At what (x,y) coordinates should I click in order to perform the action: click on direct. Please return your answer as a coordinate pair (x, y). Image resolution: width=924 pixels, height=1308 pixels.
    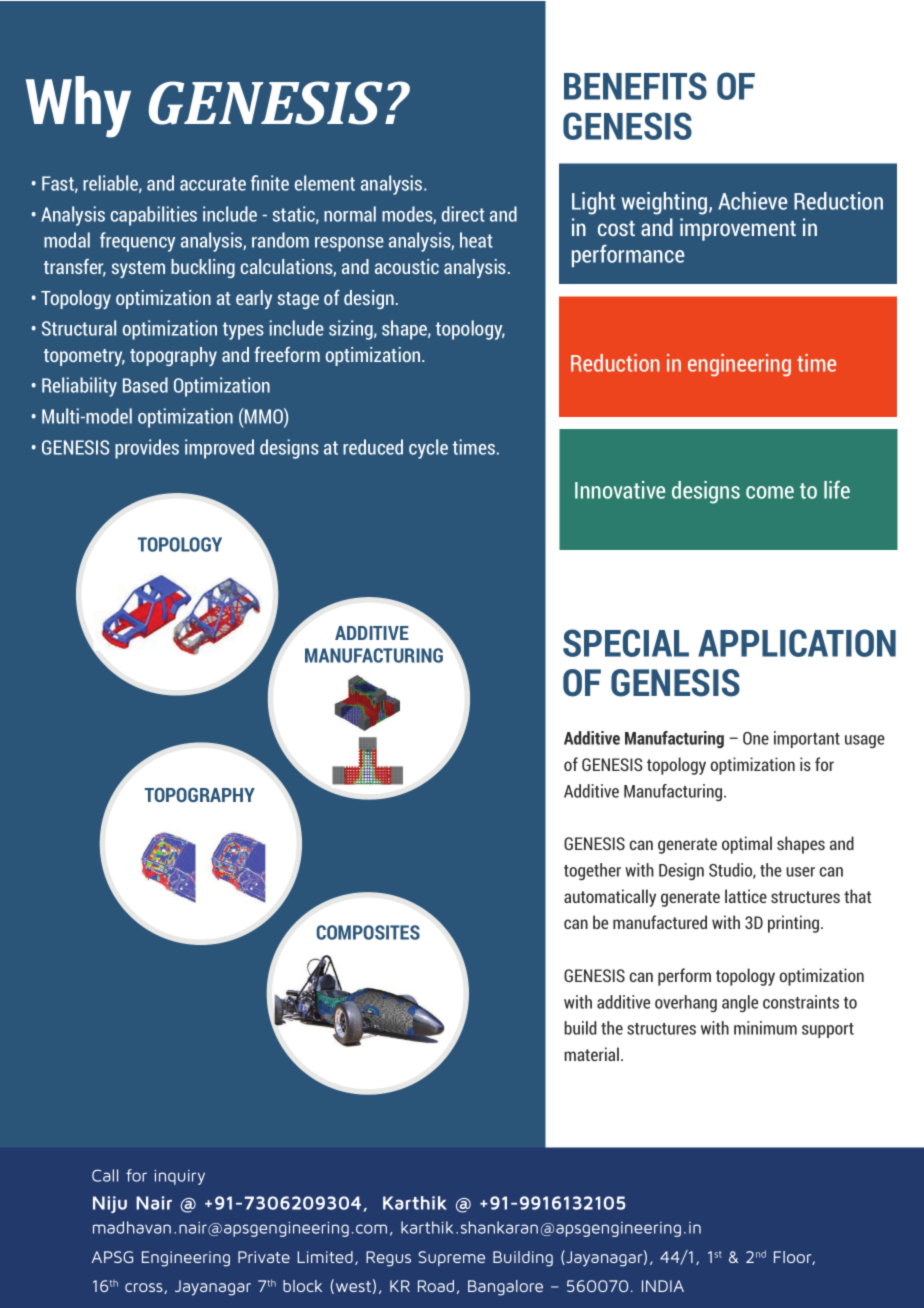
    Looking at the image, I should click on (463, 214).
